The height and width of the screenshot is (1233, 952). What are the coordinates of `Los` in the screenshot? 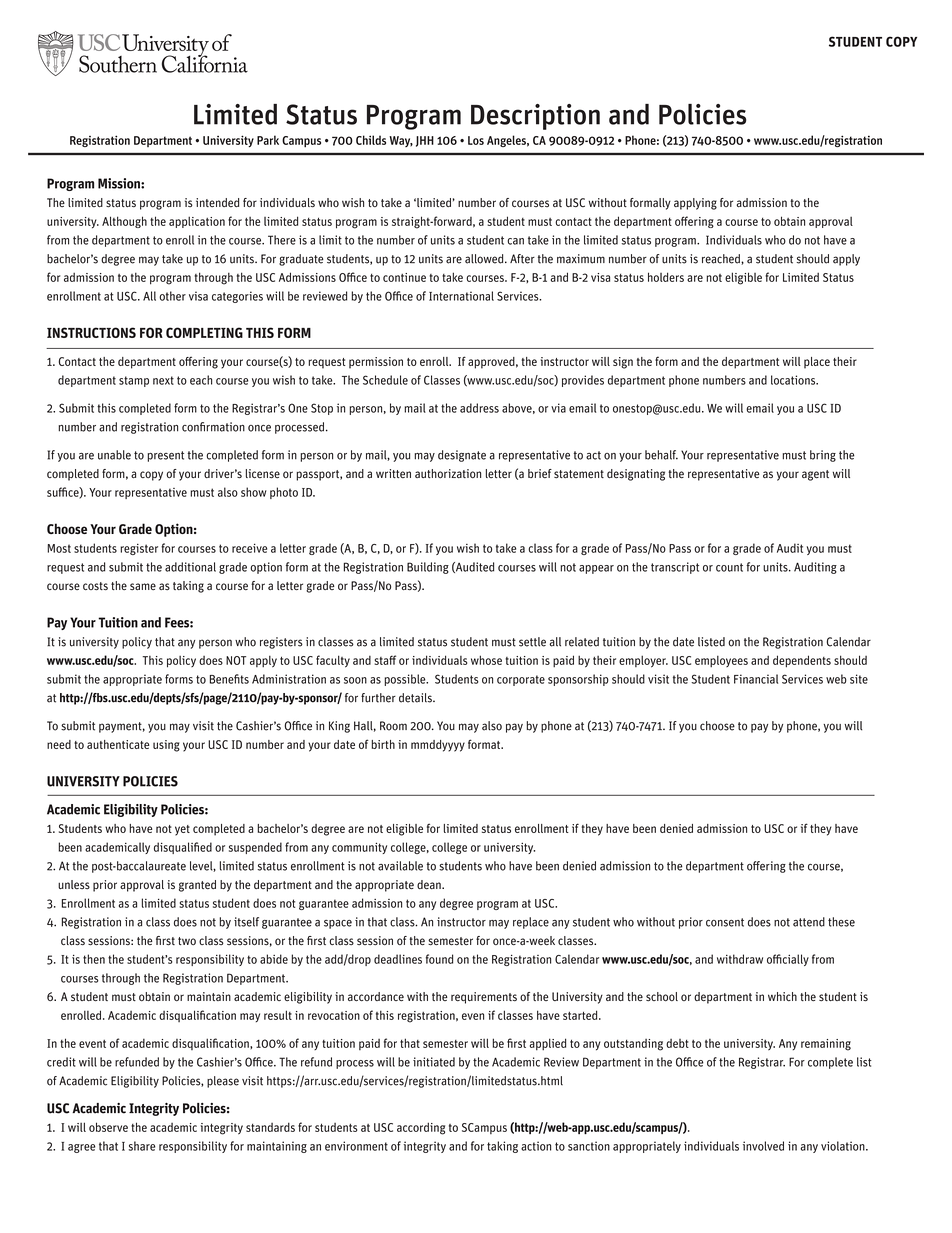 It's located at (476, 140).
